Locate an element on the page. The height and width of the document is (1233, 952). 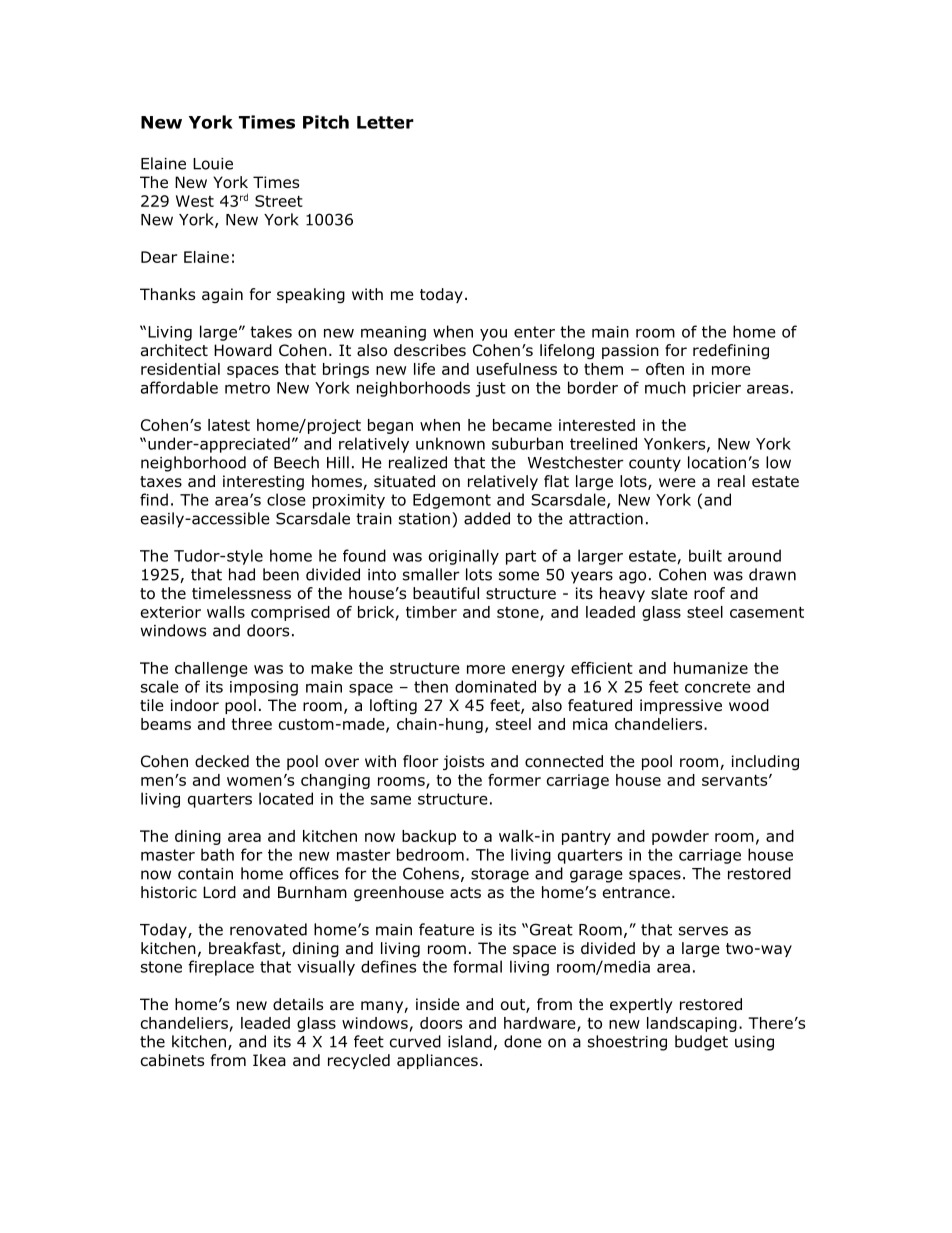
redefining is located at coordinates (731, 351).
